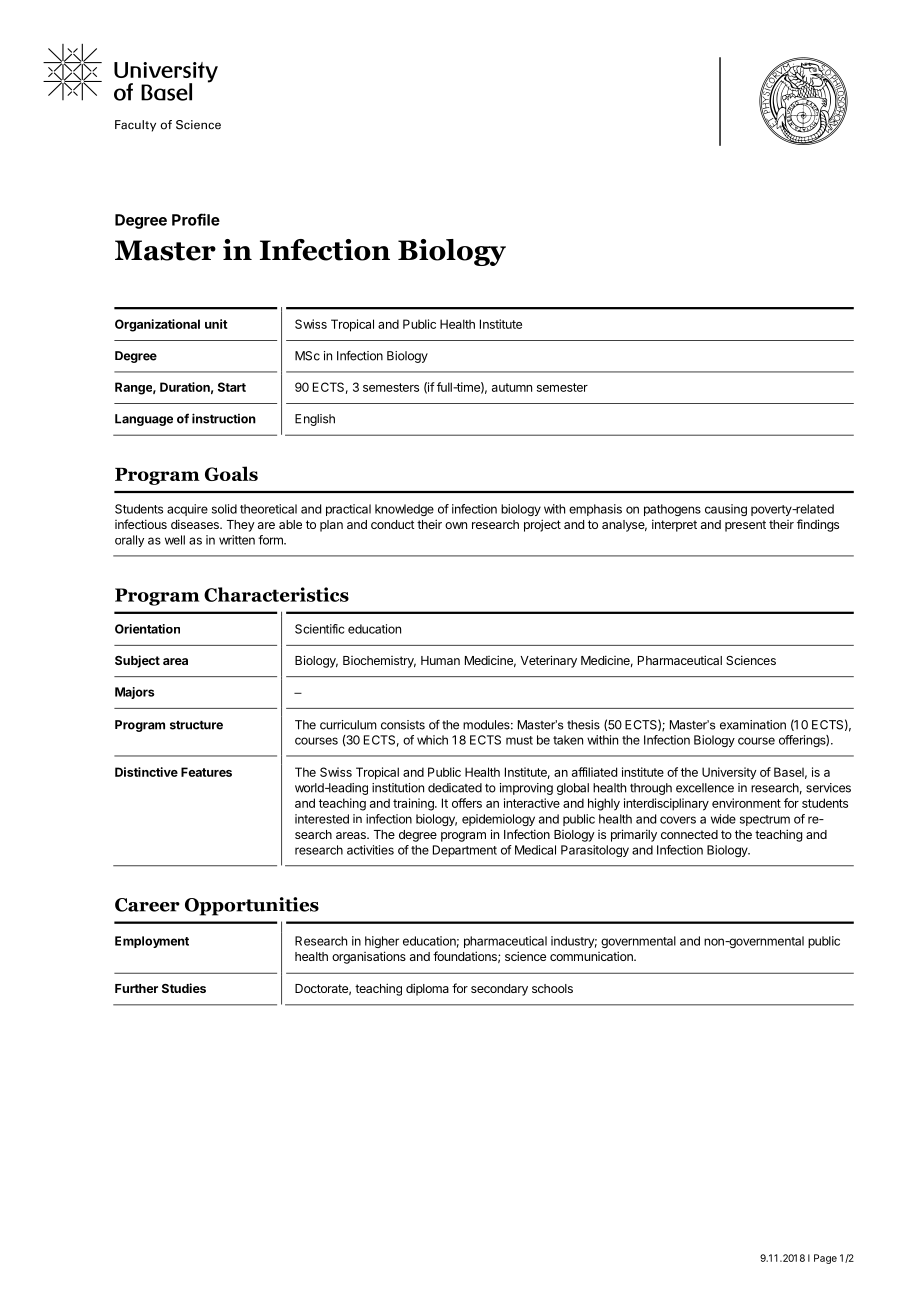 This screenshot has width=924, height=1308. I want to click on Department, so click(465, 851).
